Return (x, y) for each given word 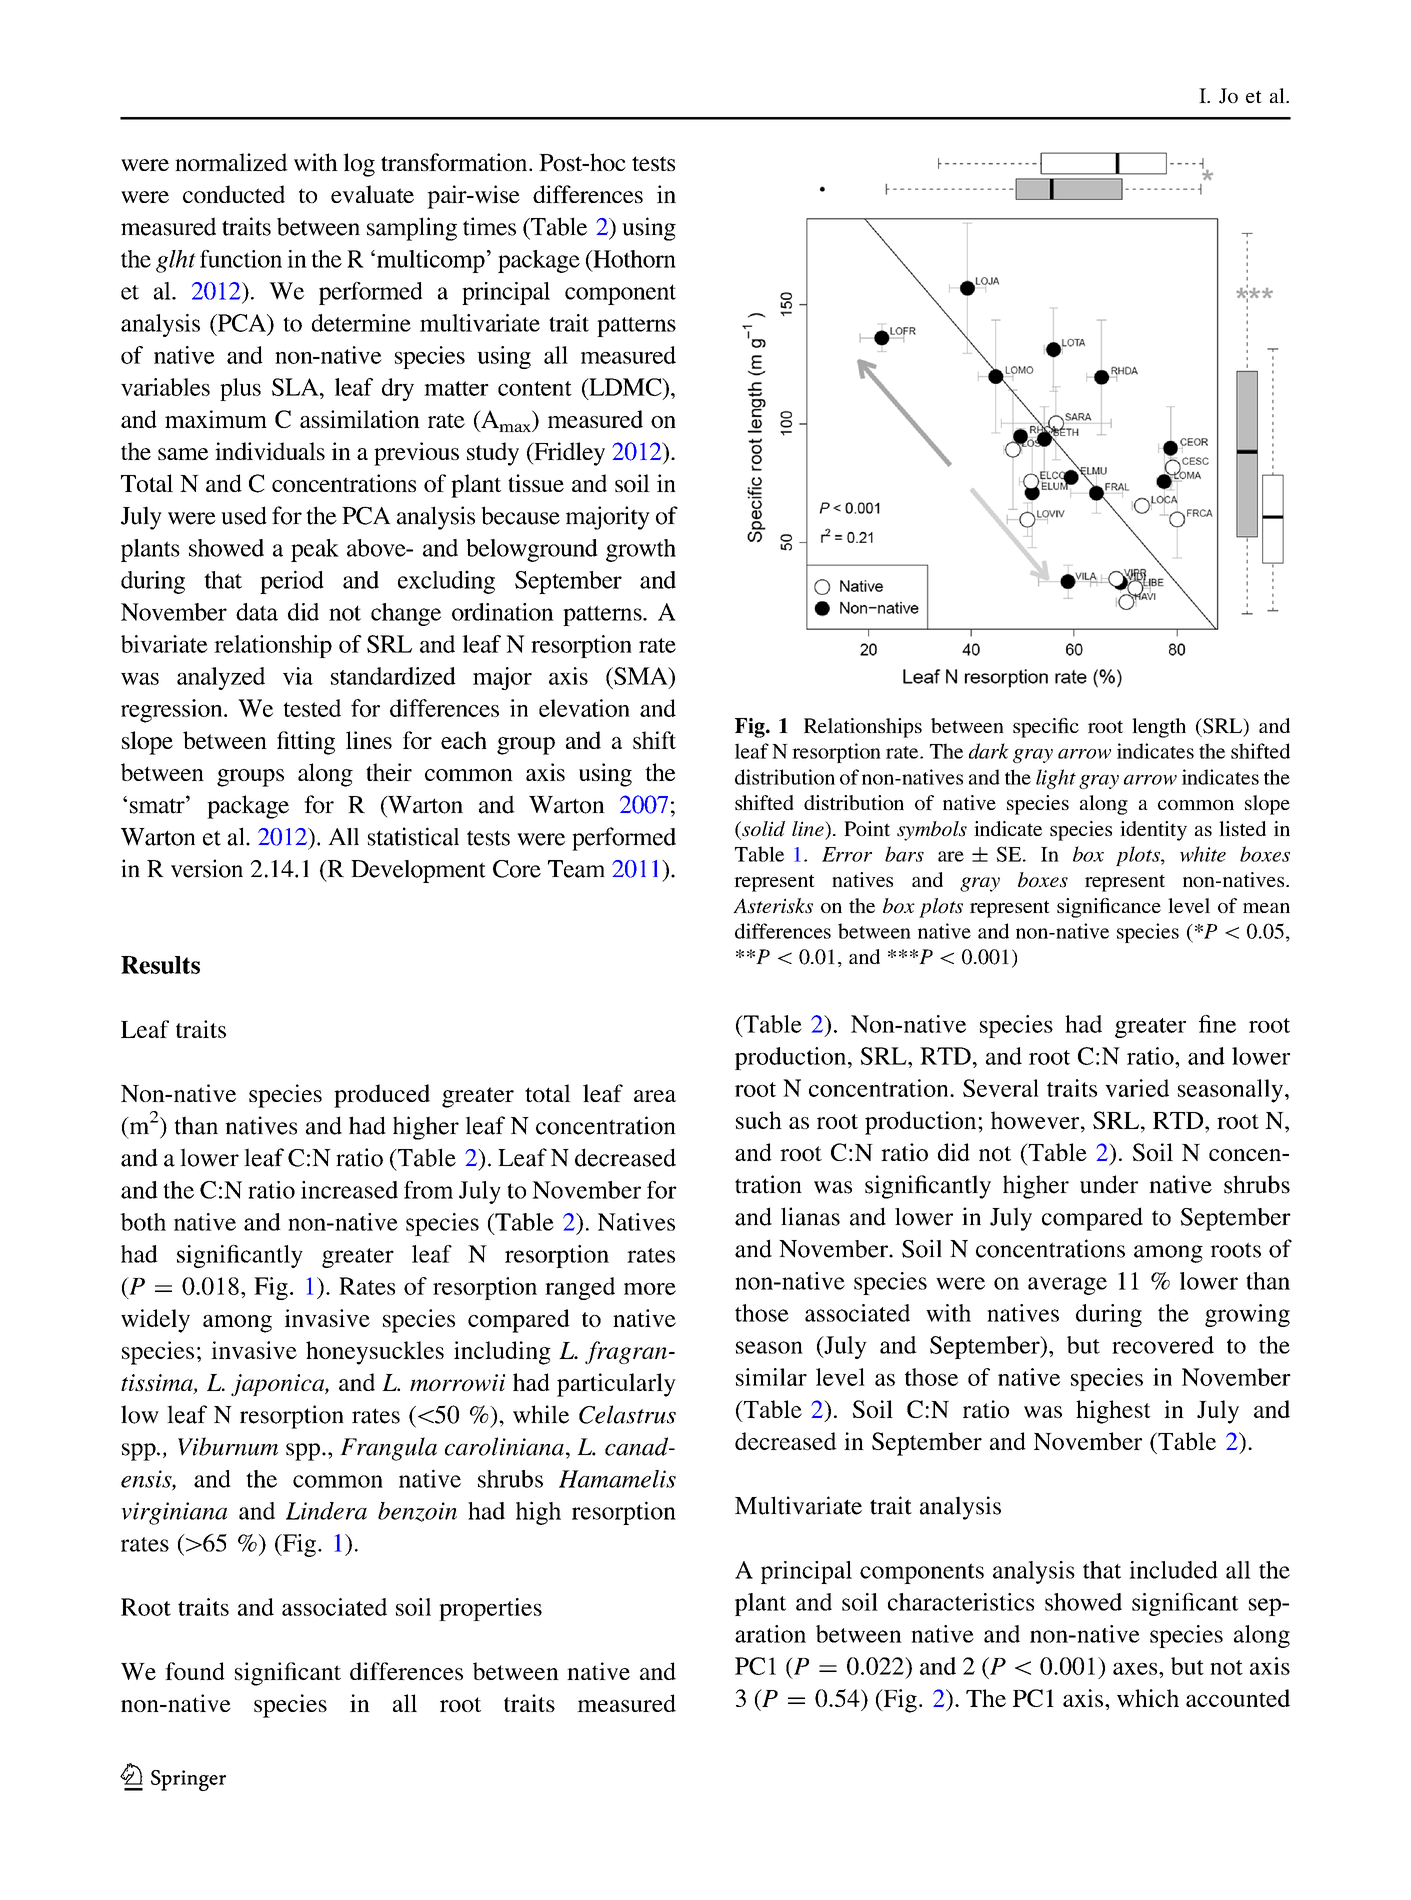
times (489, 226)
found (195, 1671)
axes (1136, 1669)
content (535, 388)
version (207, 868)
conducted (234, 194)
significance (1109, 908)
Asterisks (773, 906)
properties (490, 1609)
